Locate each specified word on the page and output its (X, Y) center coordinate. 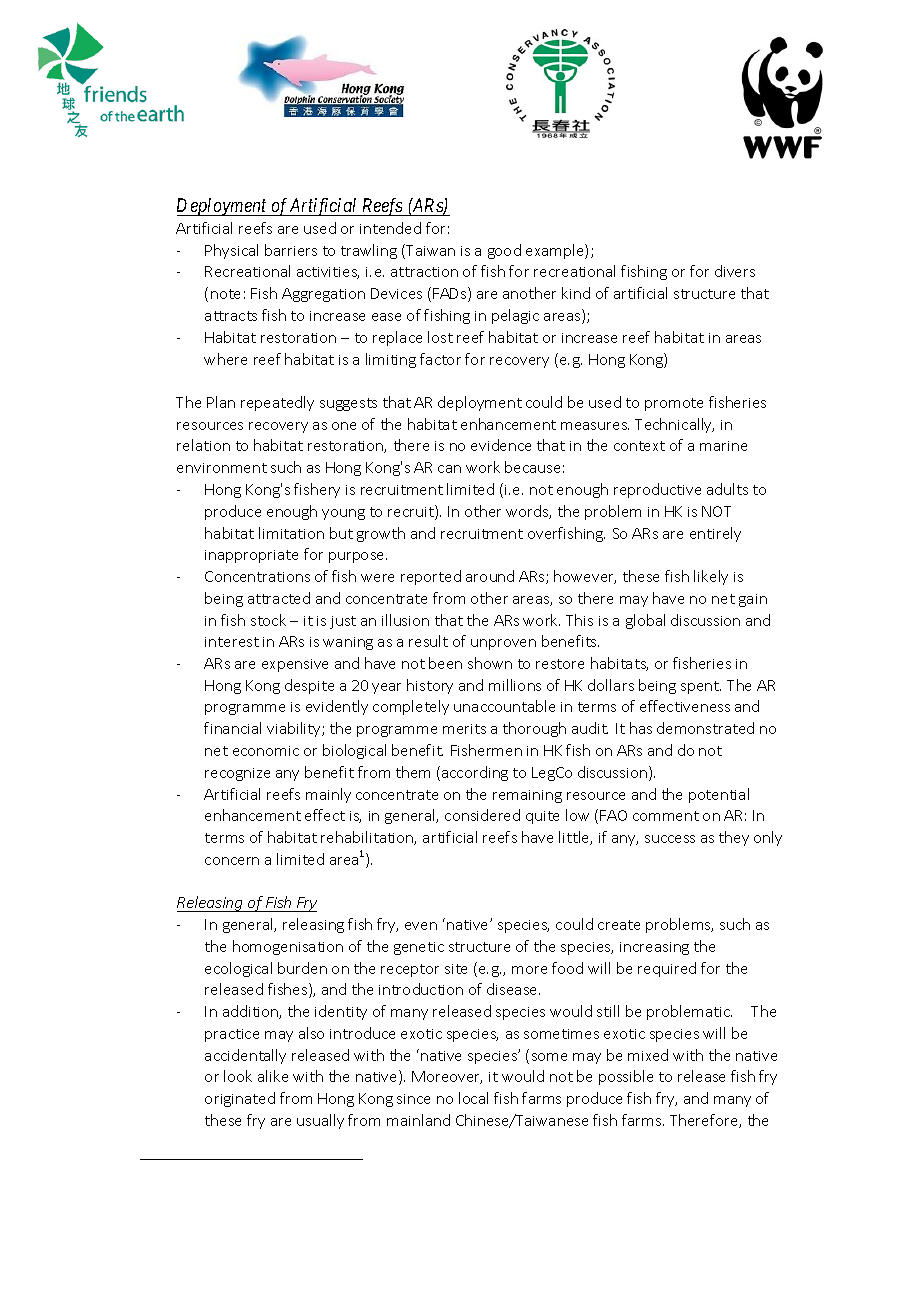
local (473, 1098)
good (504, 251)
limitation (291, 533)
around (490, 576)
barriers (291, 250)
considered (482, 815)
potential (719, 795)
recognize (237, 774)
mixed (648, 1055)
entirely (715, 534)
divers (735, 271)
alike (273, 1076)
